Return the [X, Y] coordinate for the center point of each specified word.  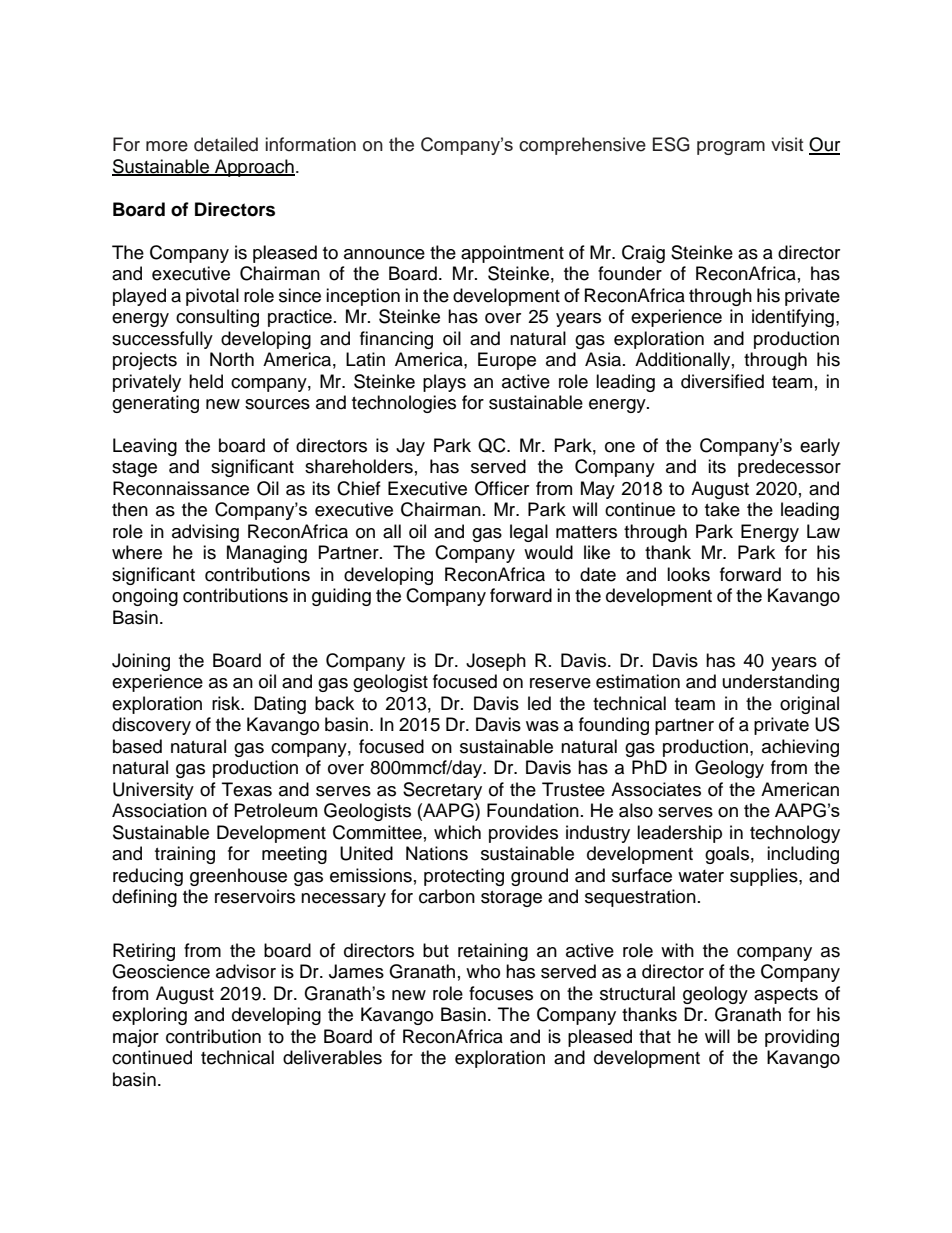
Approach [254, 168]
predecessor [789, 468]
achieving [800, 748]
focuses [501, 993]
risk [227, 703]
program [731, 148]
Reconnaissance [181, 488]
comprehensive [582, 146]
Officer [502, 488]
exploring [149, 1016]
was [542, 726]
